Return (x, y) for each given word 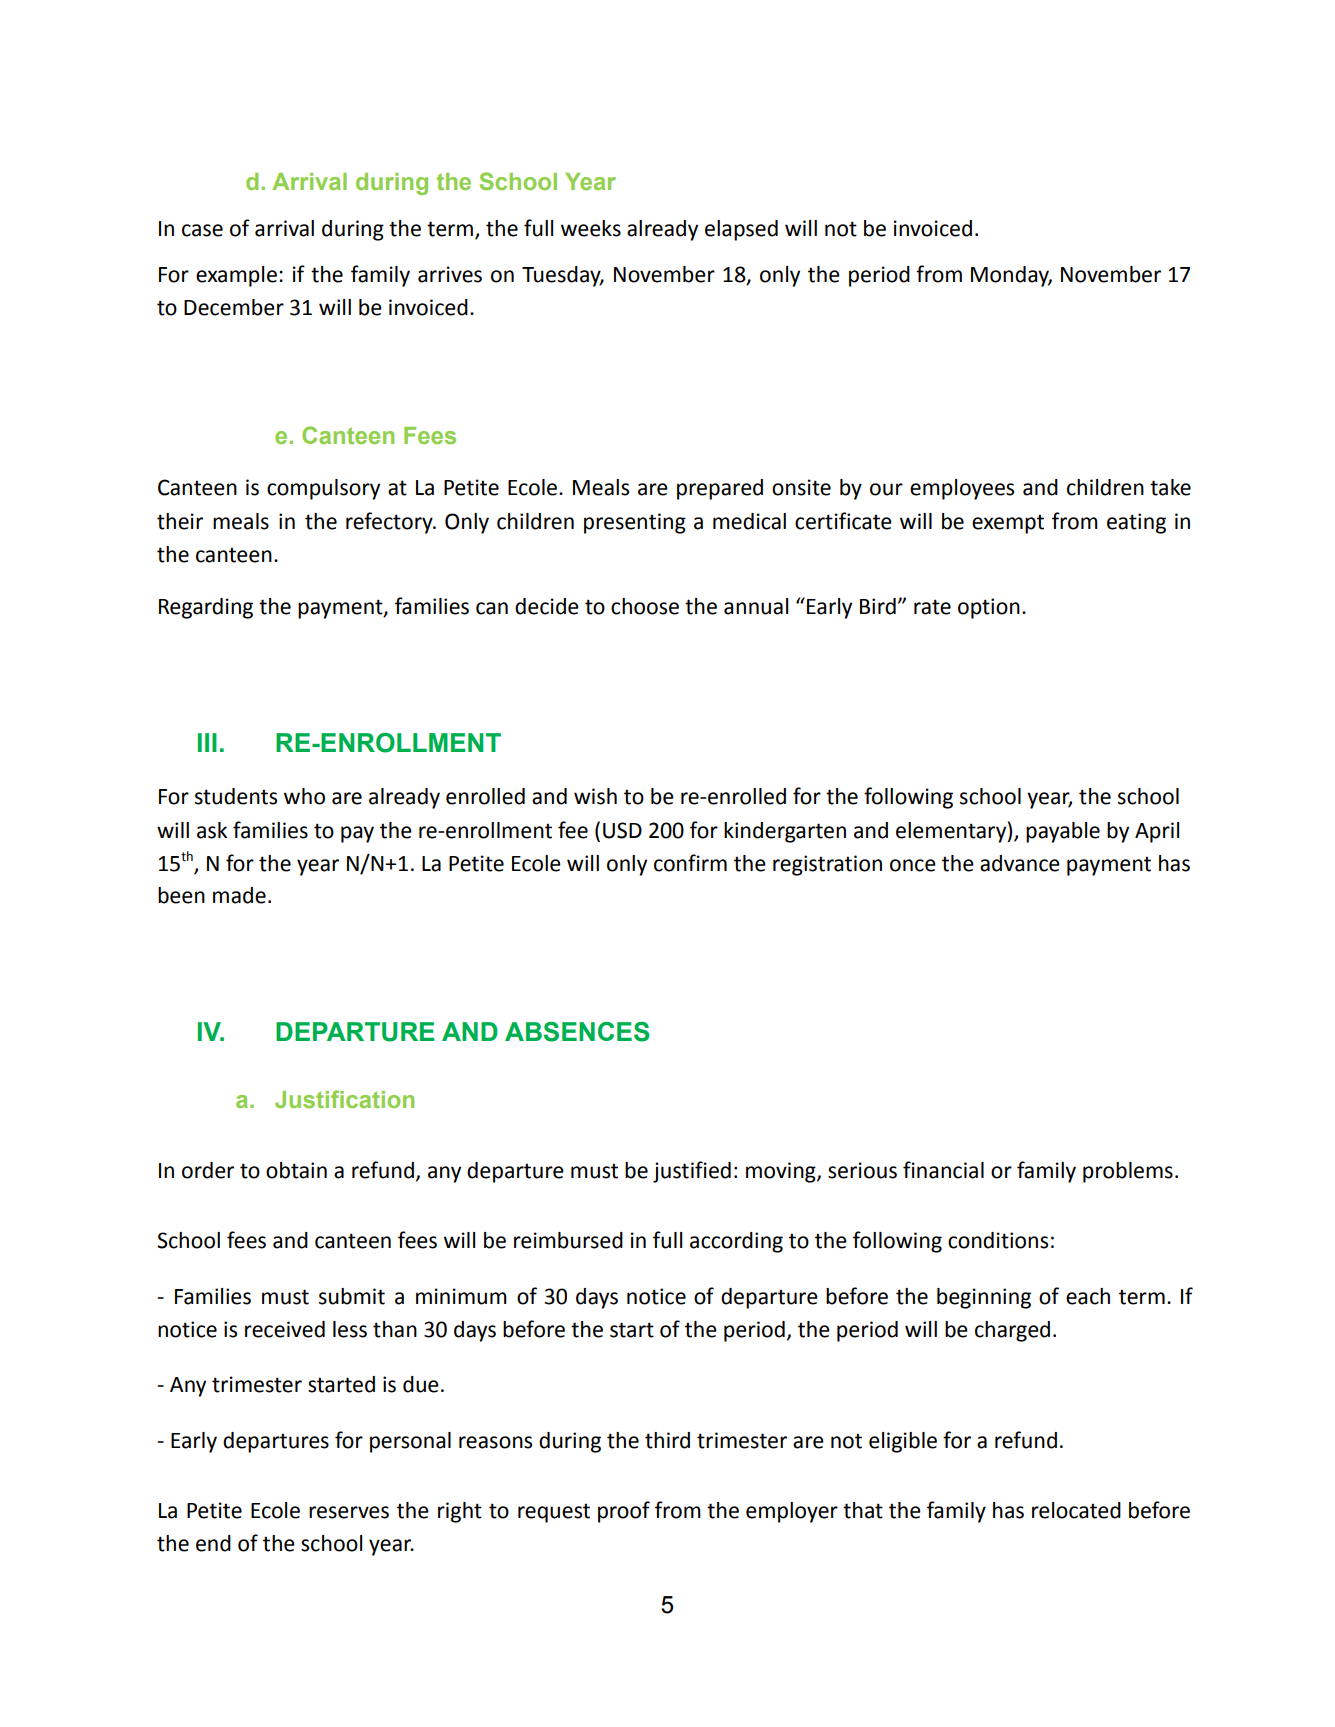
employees (962, 489)
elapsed (741, 230)
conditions (998, 1240)
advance (1020, 863)
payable (1063, 832)
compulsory (323, 489)
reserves (349, 1512)
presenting (635, 523)
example (236, 276)
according (736, 1242)
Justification (344, 1099)
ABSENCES (577, 1032)
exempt (1008, 524)
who (304, 796)
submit (352, 1296)
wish (595, 796)
